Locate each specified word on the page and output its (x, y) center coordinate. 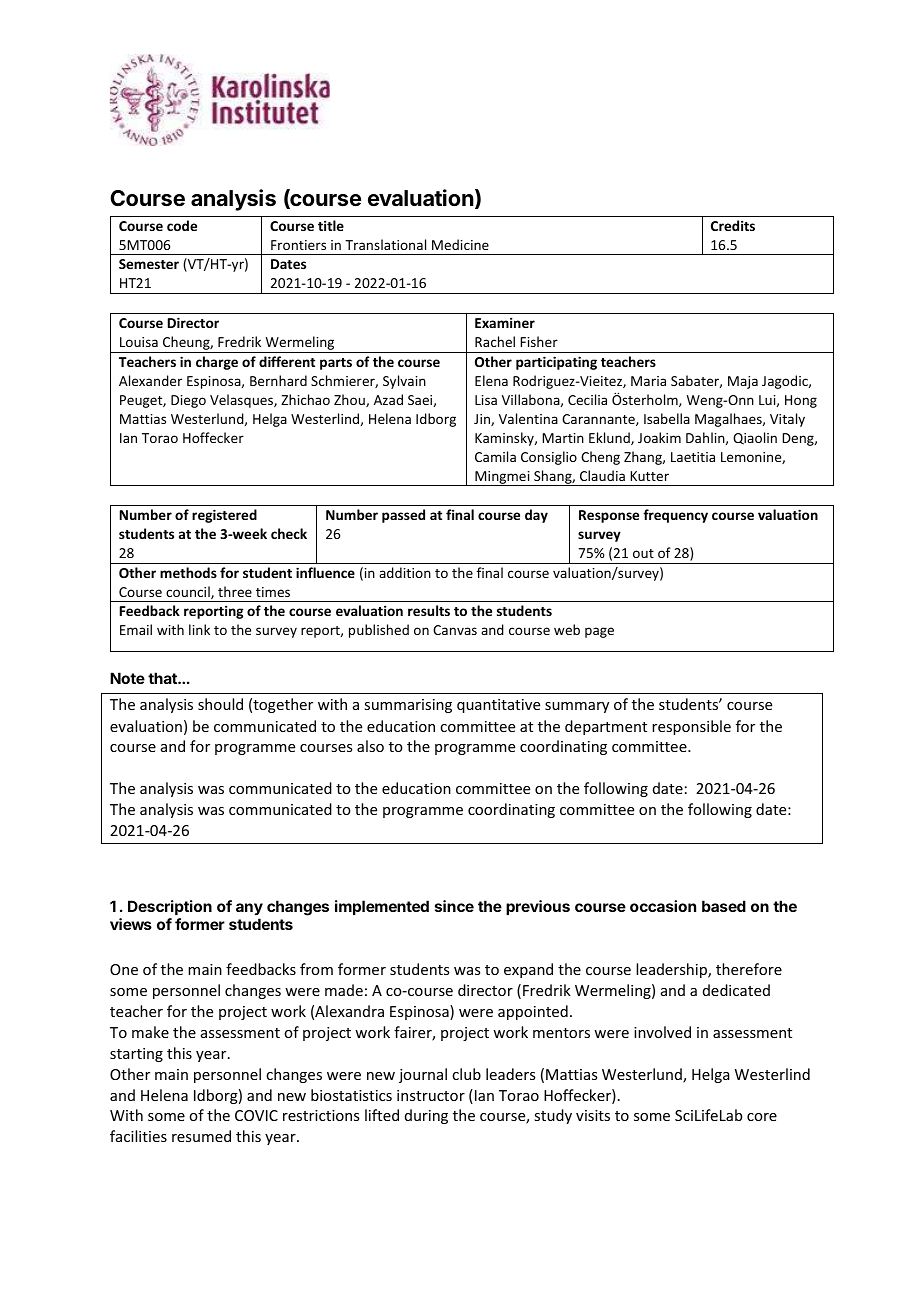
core (762, 1117)
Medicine (460, 244)
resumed (201, 1136)
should (220, 704)
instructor (431, 1095)
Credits (733, 225)
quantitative (498, 706)
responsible (691, 727)
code (182, 225)
